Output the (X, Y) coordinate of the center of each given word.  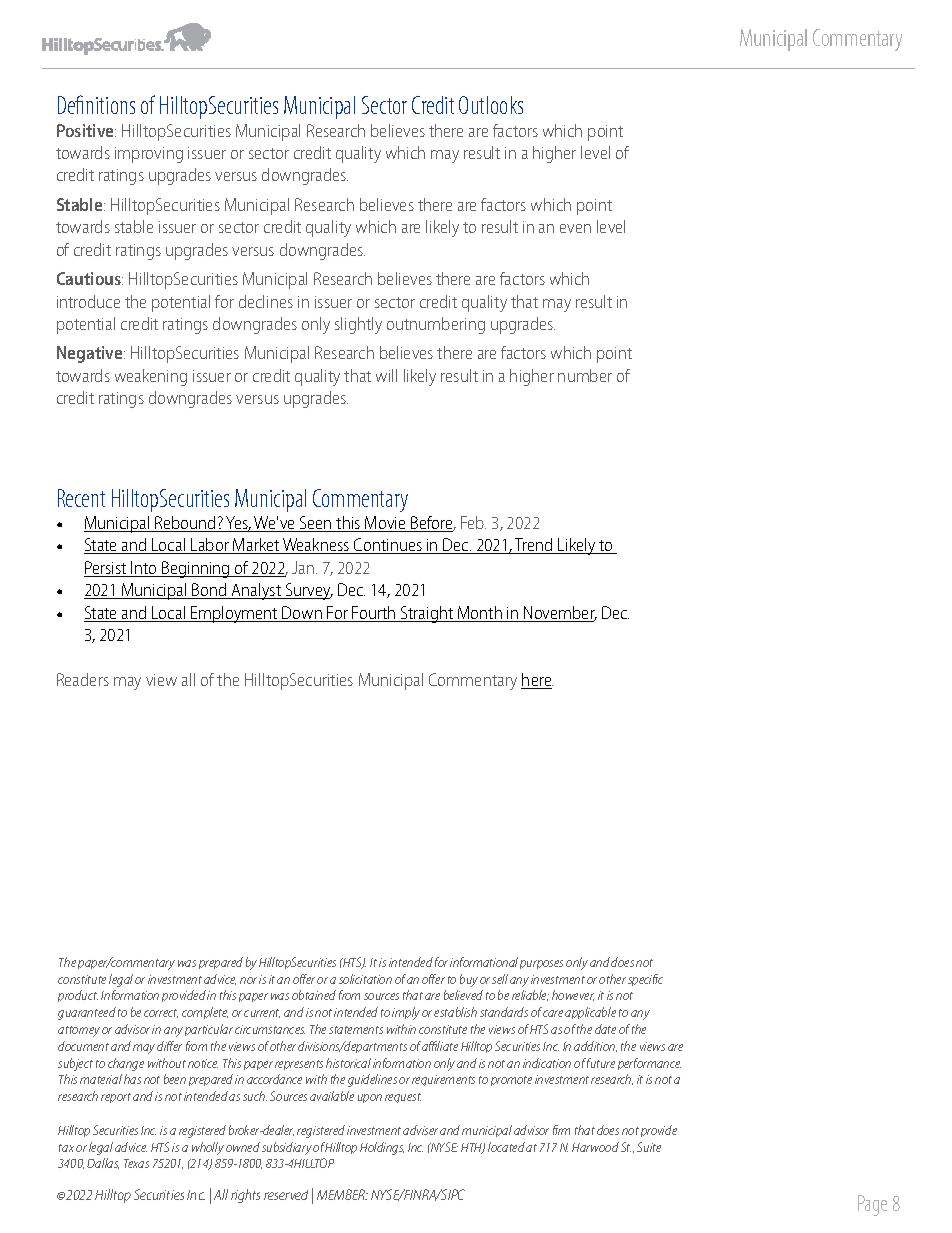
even (575, 228)
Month (480, 614)
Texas (136, 1163)
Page (872, 1205)
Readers (83, 679)
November (559, 614)
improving (149, 155)
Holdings (382, 1148)
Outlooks (491, 105)
